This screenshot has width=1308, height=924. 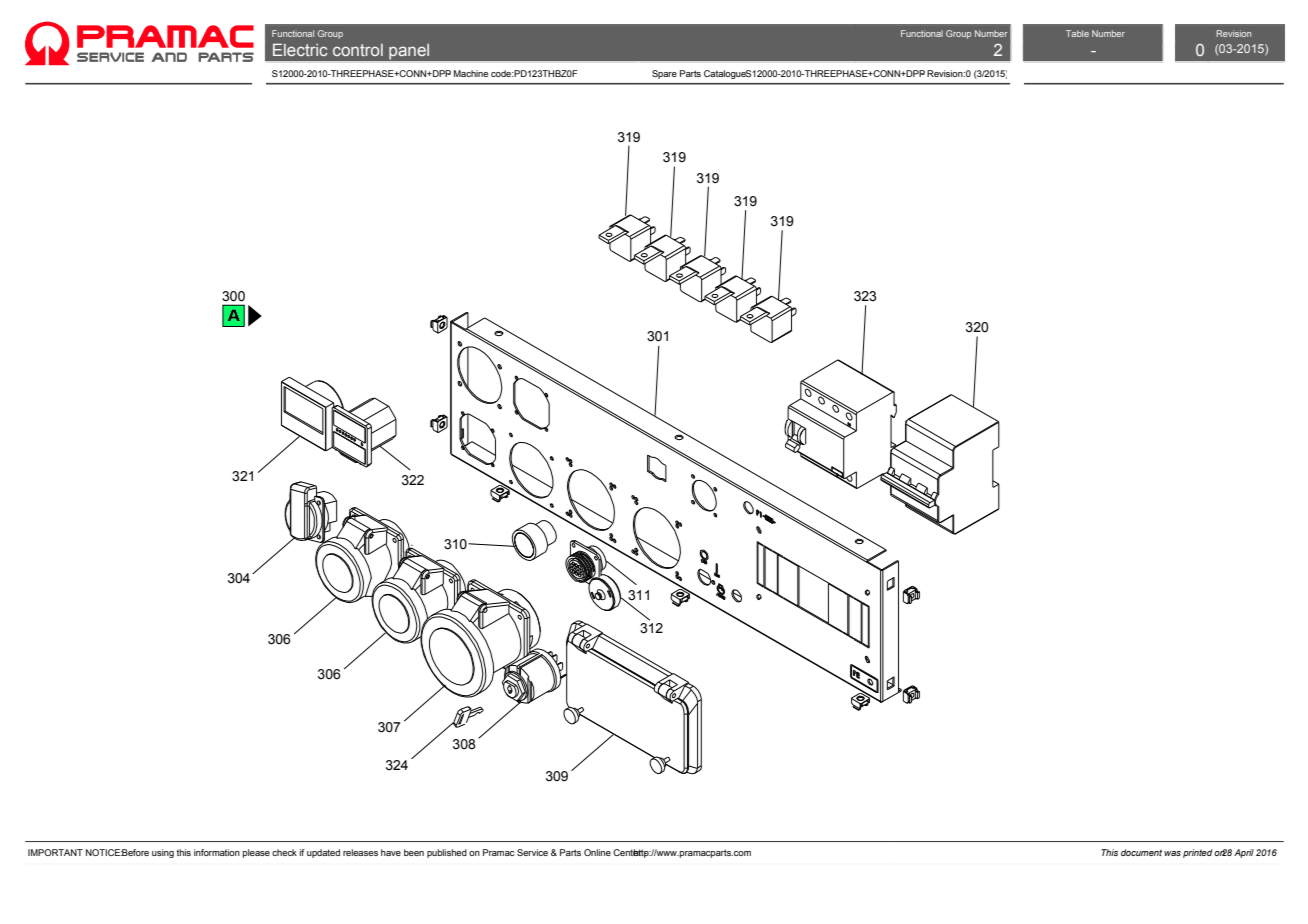 What do you see at coordinates (1077, 33) in the screenshot?
I see `Table` at bounding box center [1077, 33].
